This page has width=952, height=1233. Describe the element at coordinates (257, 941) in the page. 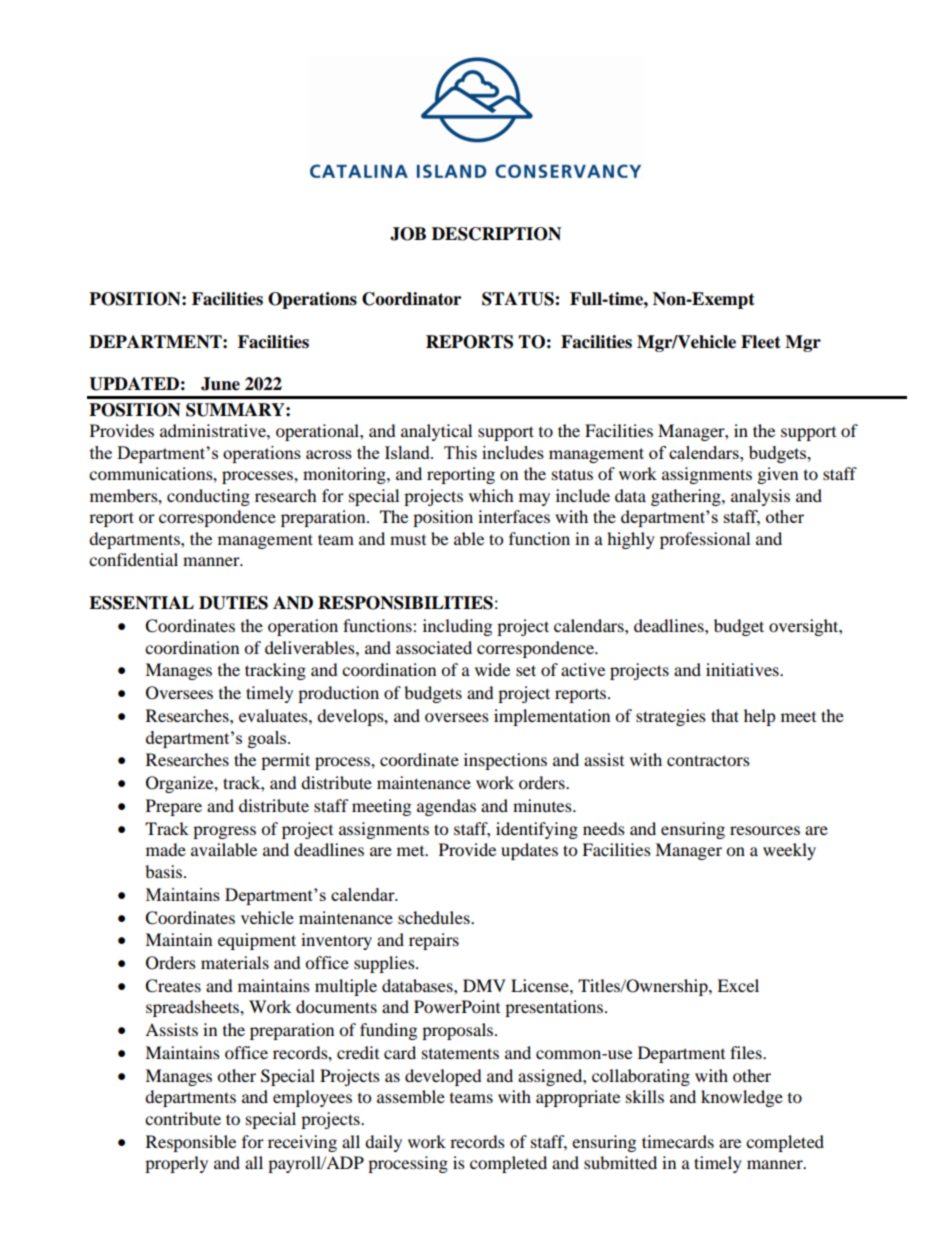

I see `equipment` at that location.
